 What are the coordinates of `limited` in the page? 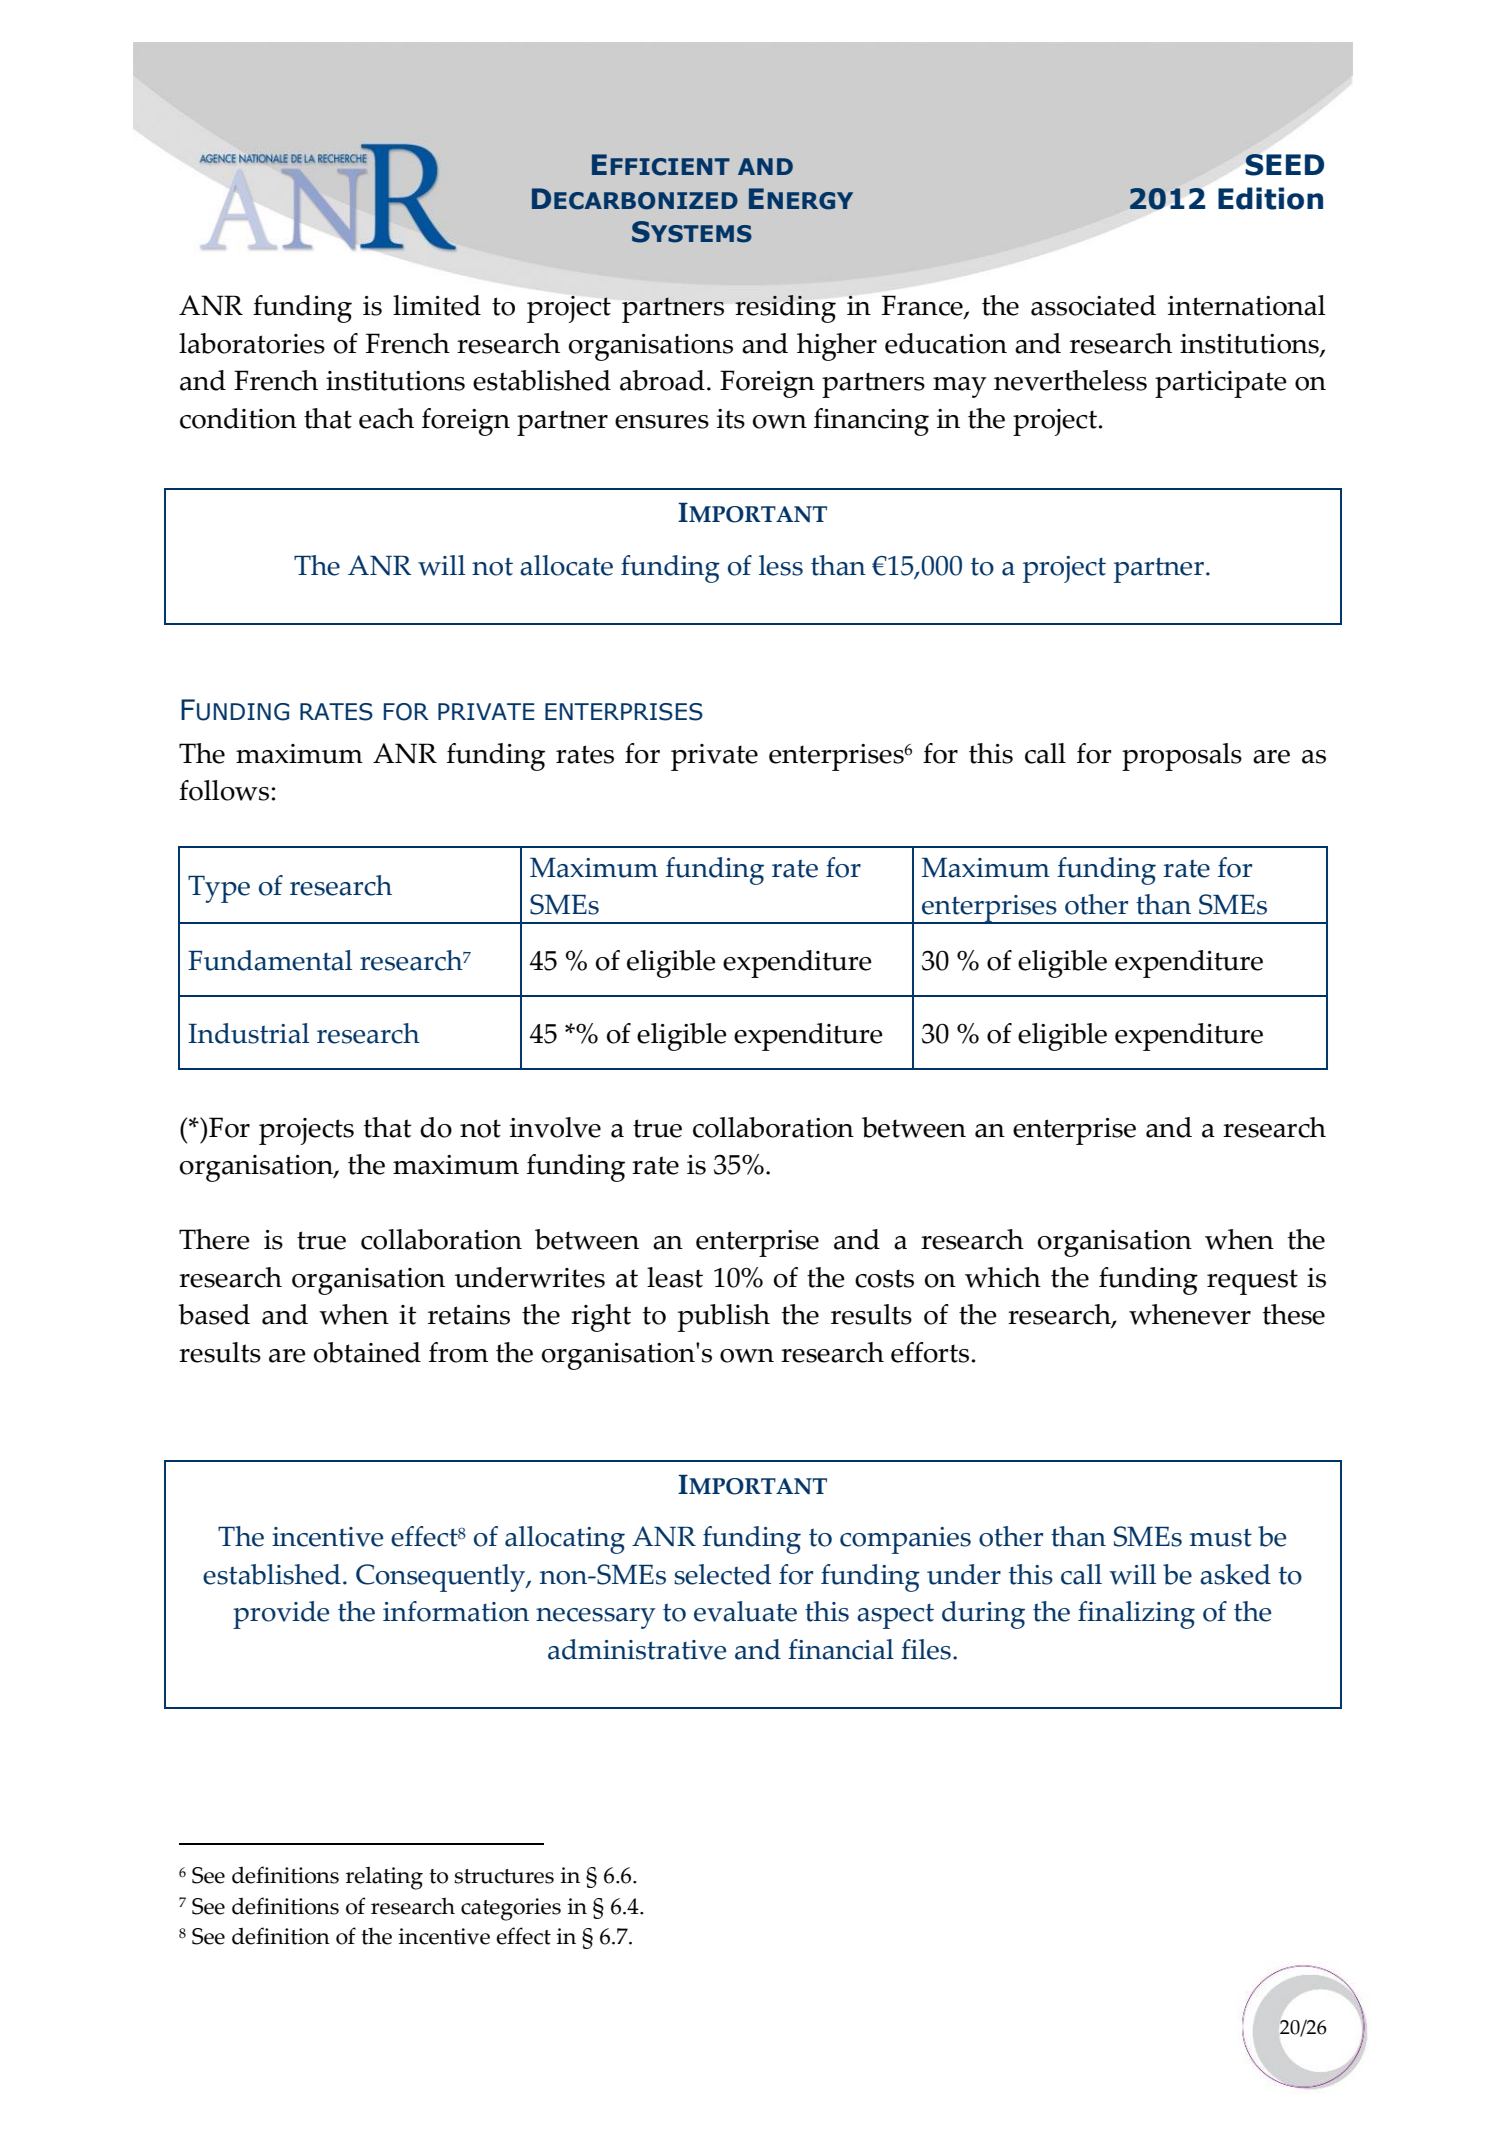 It's located at (437, 305).
